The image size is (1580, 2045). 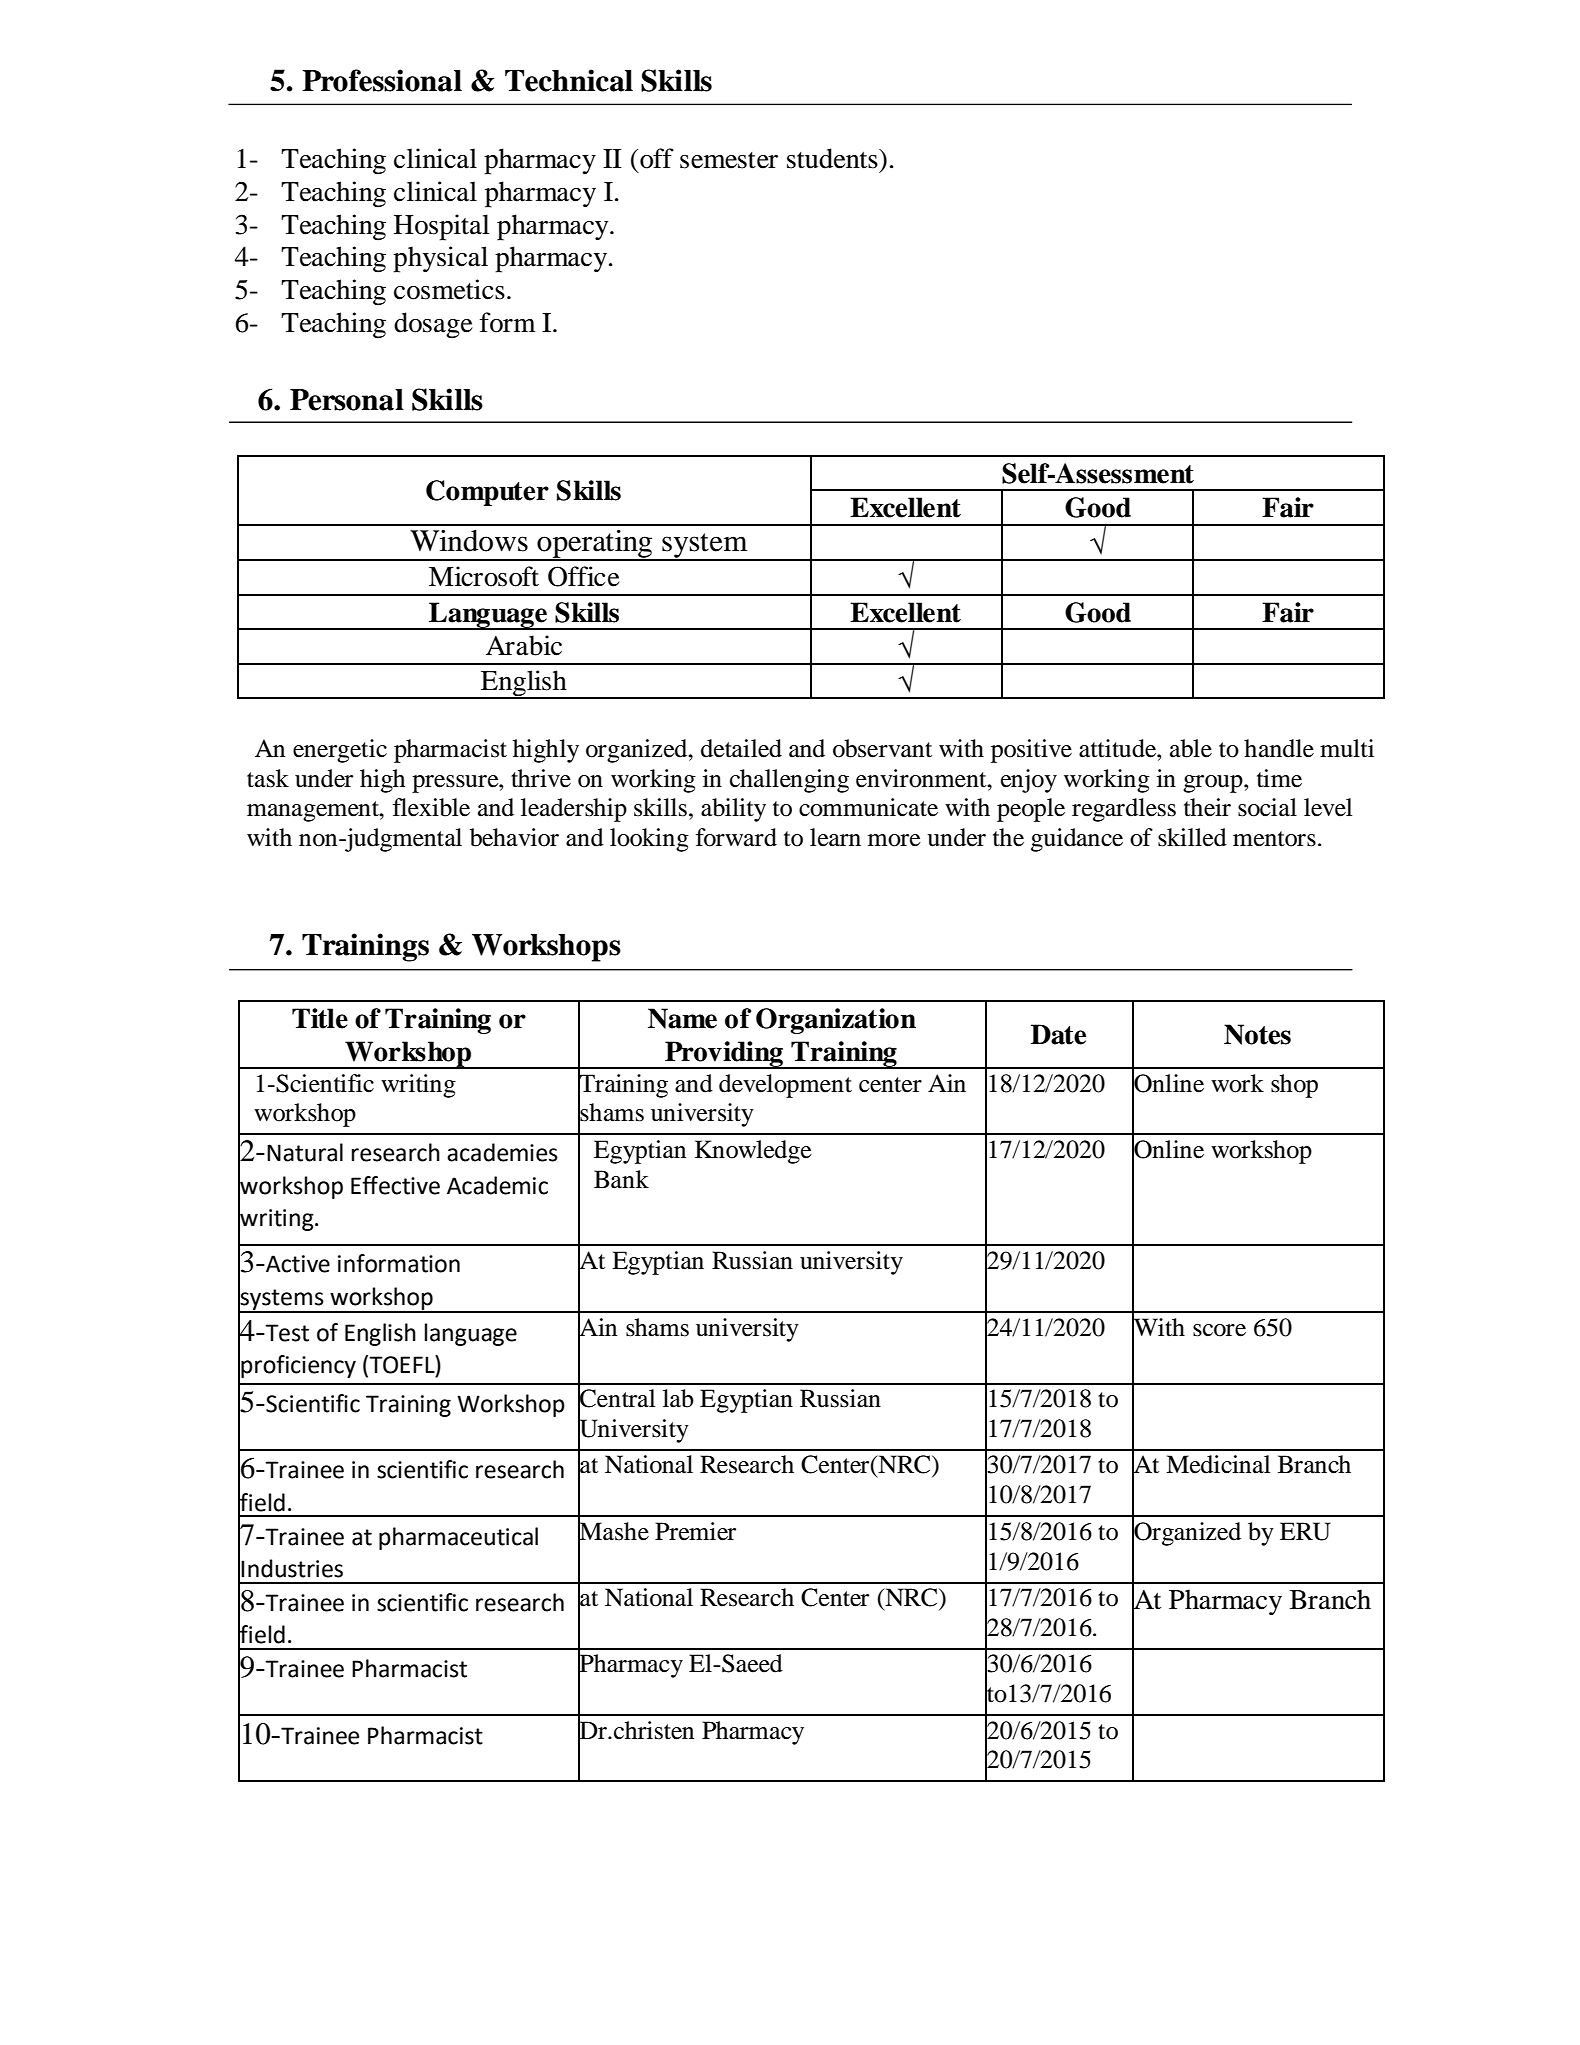 I want to click on their, so click(x=1207, y=807).
